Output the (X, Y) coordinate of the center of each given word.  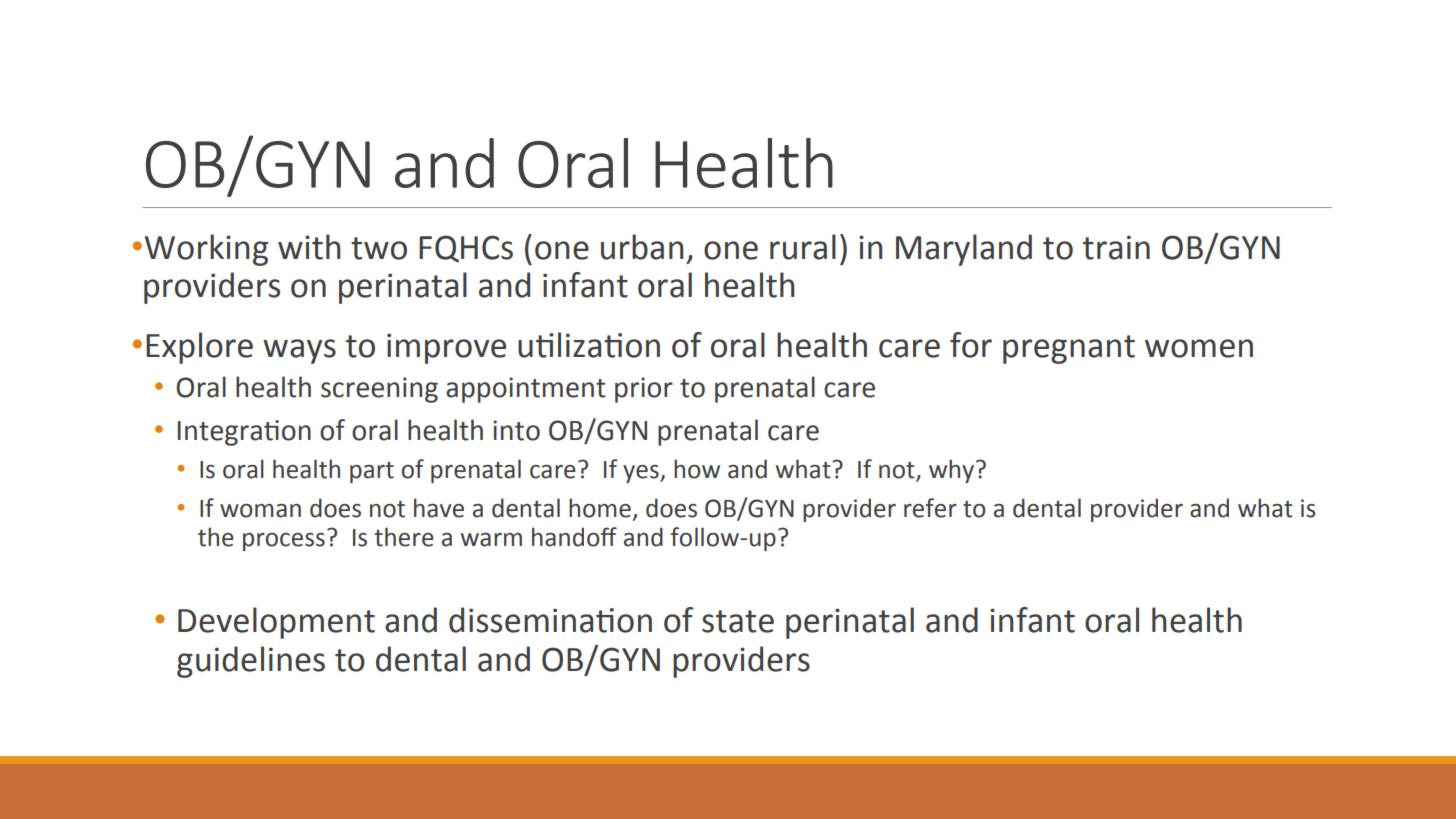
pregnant (1069, 349)
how (697, 469)
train (1116, 247)
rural (803, 247)
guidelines (251, 662)
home (600, 508)
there (404, 537)
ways (299, 351)
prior (644, 390)
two (379, 248)
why (953, 471)
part (372, 472)
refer (930, 508)
